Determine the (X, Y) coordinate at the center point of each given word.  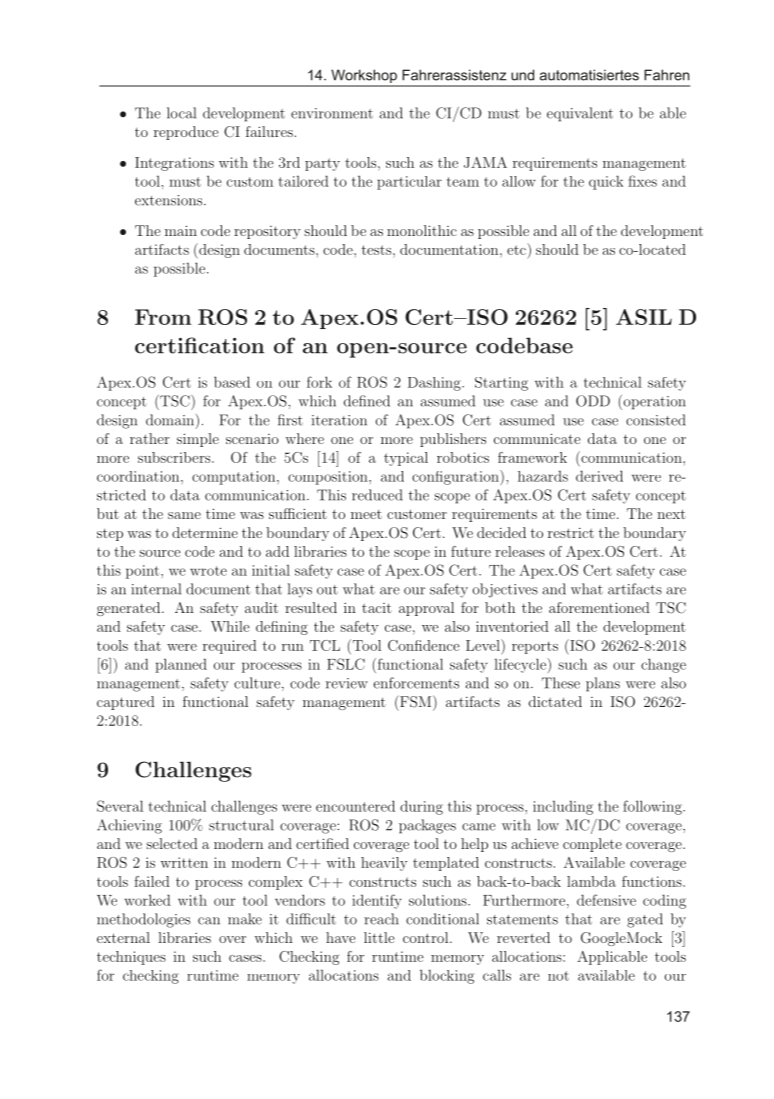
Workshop (364, 77)
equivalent (580, 114)
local (181, 113)
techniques (131, 958)
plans (603, 684)
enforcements (416, 683)
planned (181, 665)
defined (367, 401)
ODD (593, 401)
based (232, 382)
